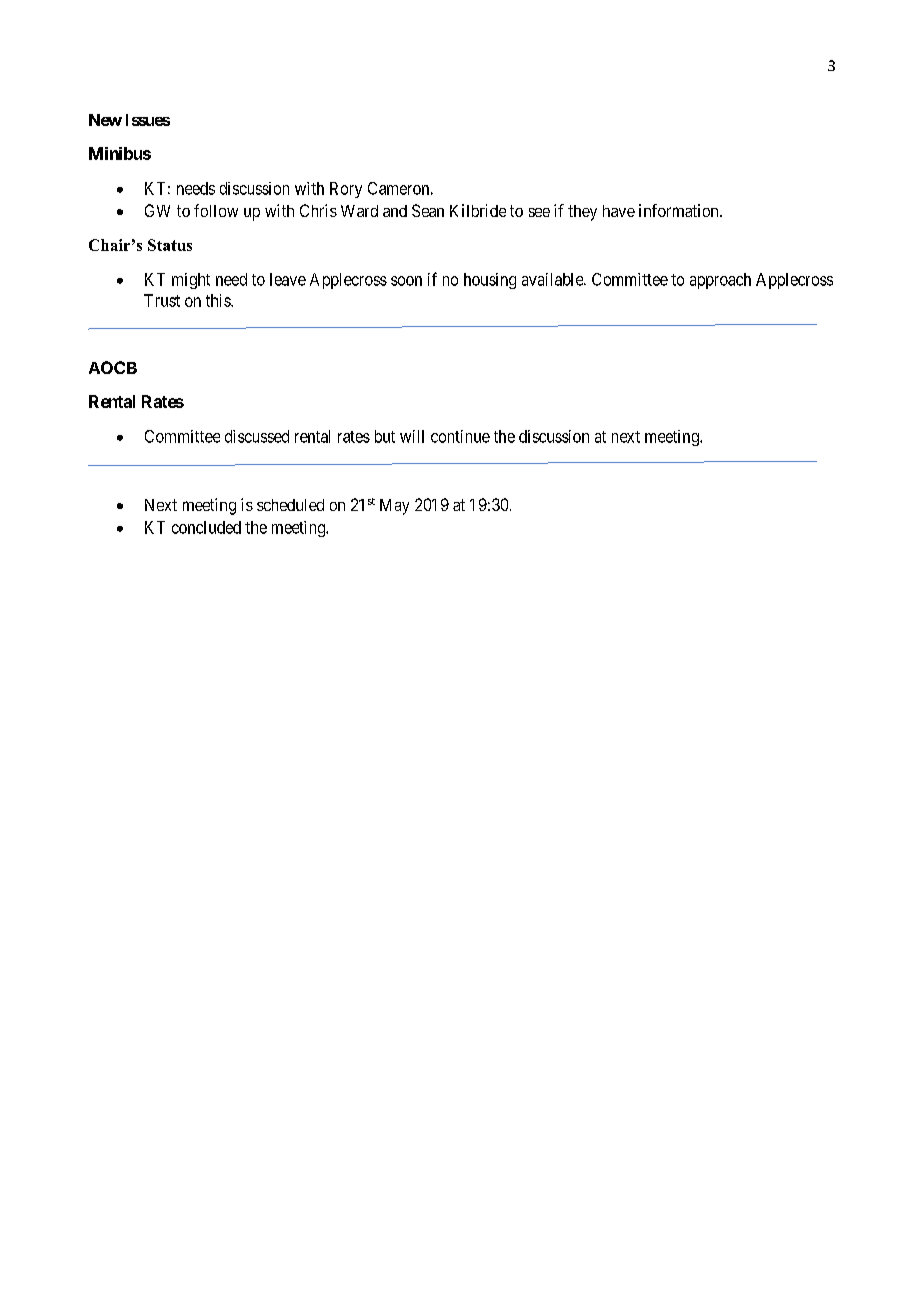  What do you see at coordinates (394, 507) in the screenshot?
I see `May` at bounding box center [394, 507].
